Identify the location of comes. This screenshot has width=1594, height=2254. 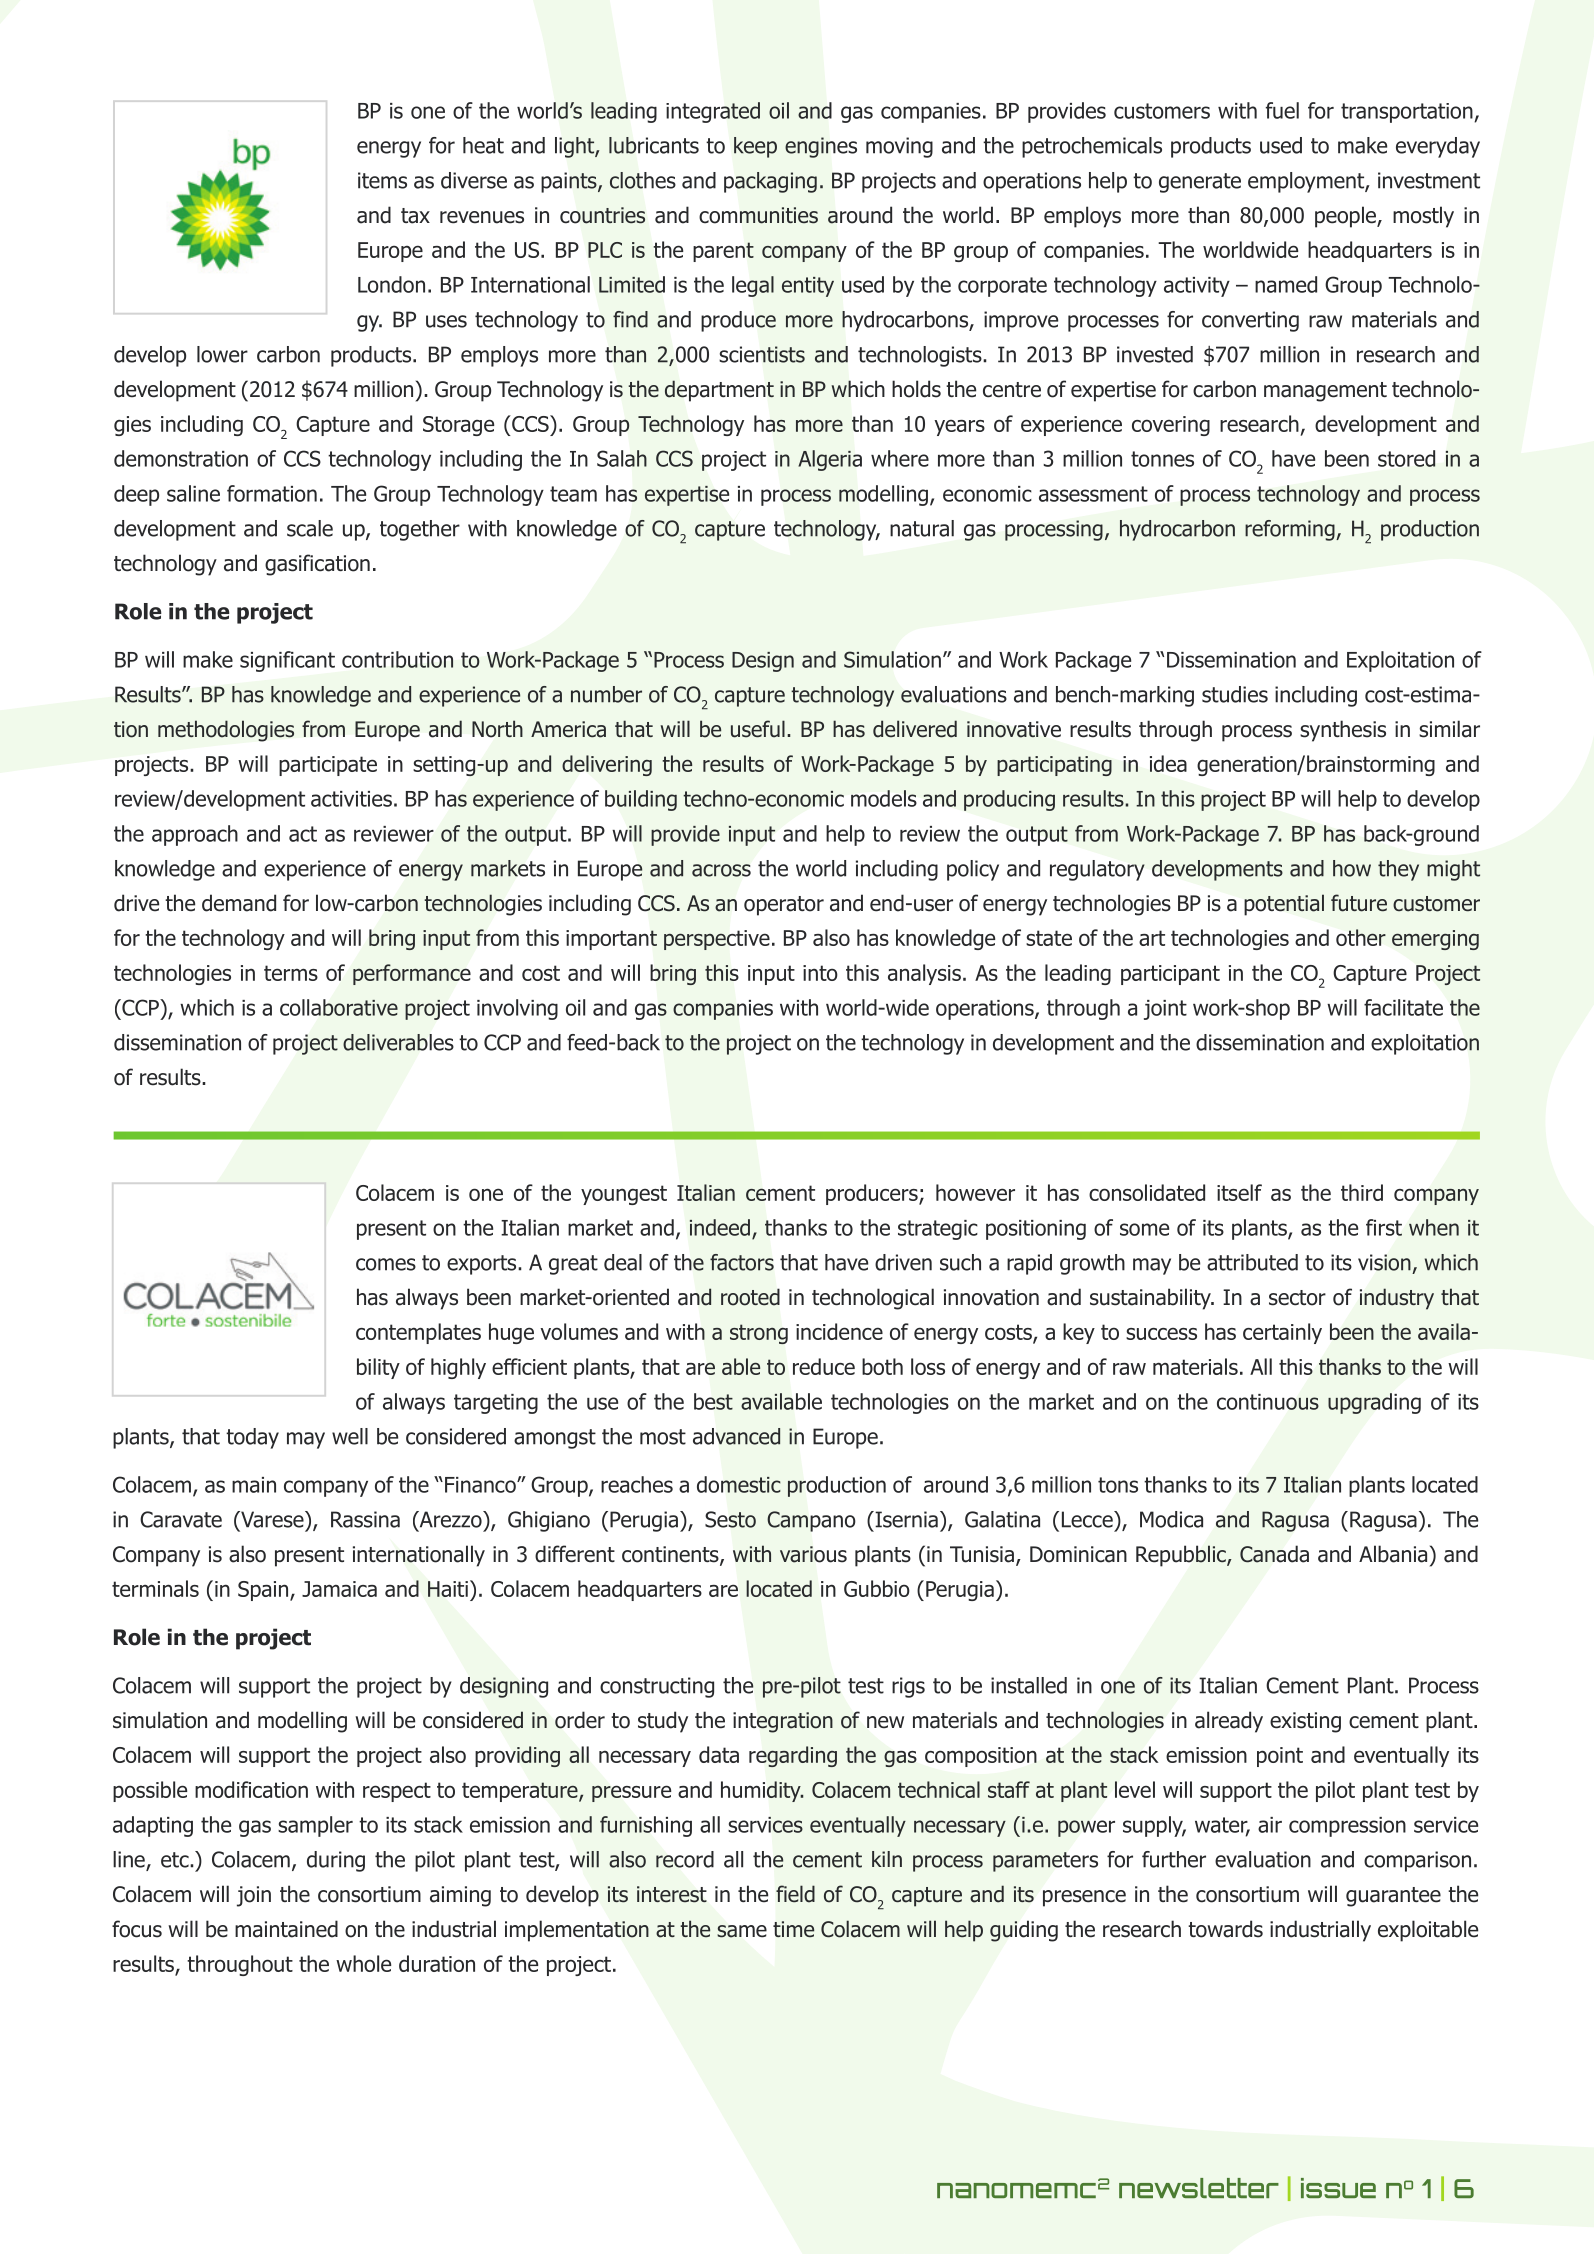
(386, 1264).
